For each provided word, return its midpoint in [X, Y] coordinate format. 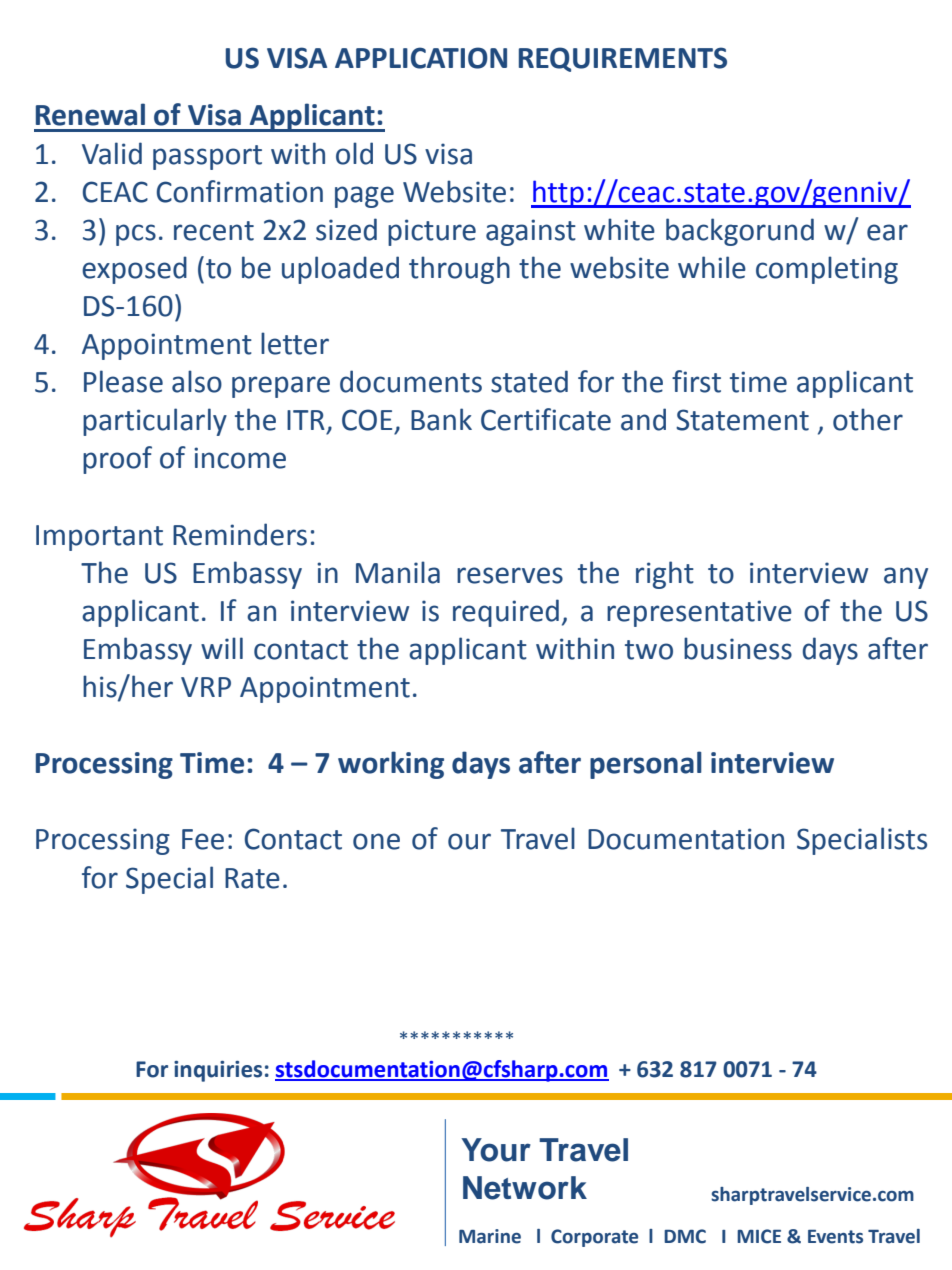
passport [207, 157]
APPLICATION [421, 58]
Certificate [546, 419]
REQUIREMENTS [623, 59]
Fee [203, 839]
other [868, 419]
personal [646, 765]
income [240, 458]
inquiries [218, 1071]
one [376, 841]
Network [525, 1188]
